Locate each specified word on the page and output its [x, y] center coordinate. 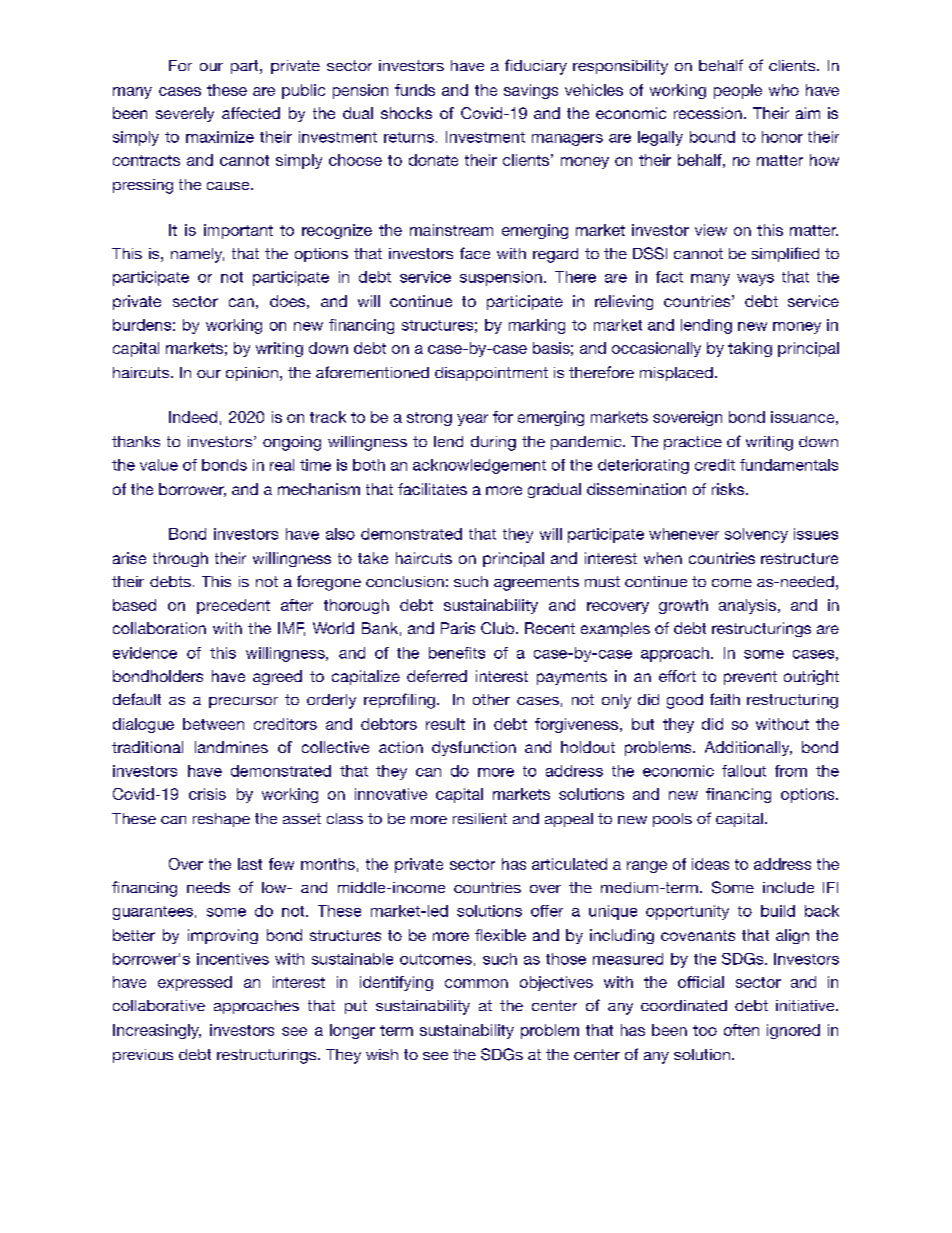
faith [725, 699]
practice [693, 443]
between [213, 724]
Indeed [193, 417]
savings [531, 91]
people [738, 91]
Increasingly [157, 1031]
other [491, 699]
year [472, 420]
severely [185, 114]
